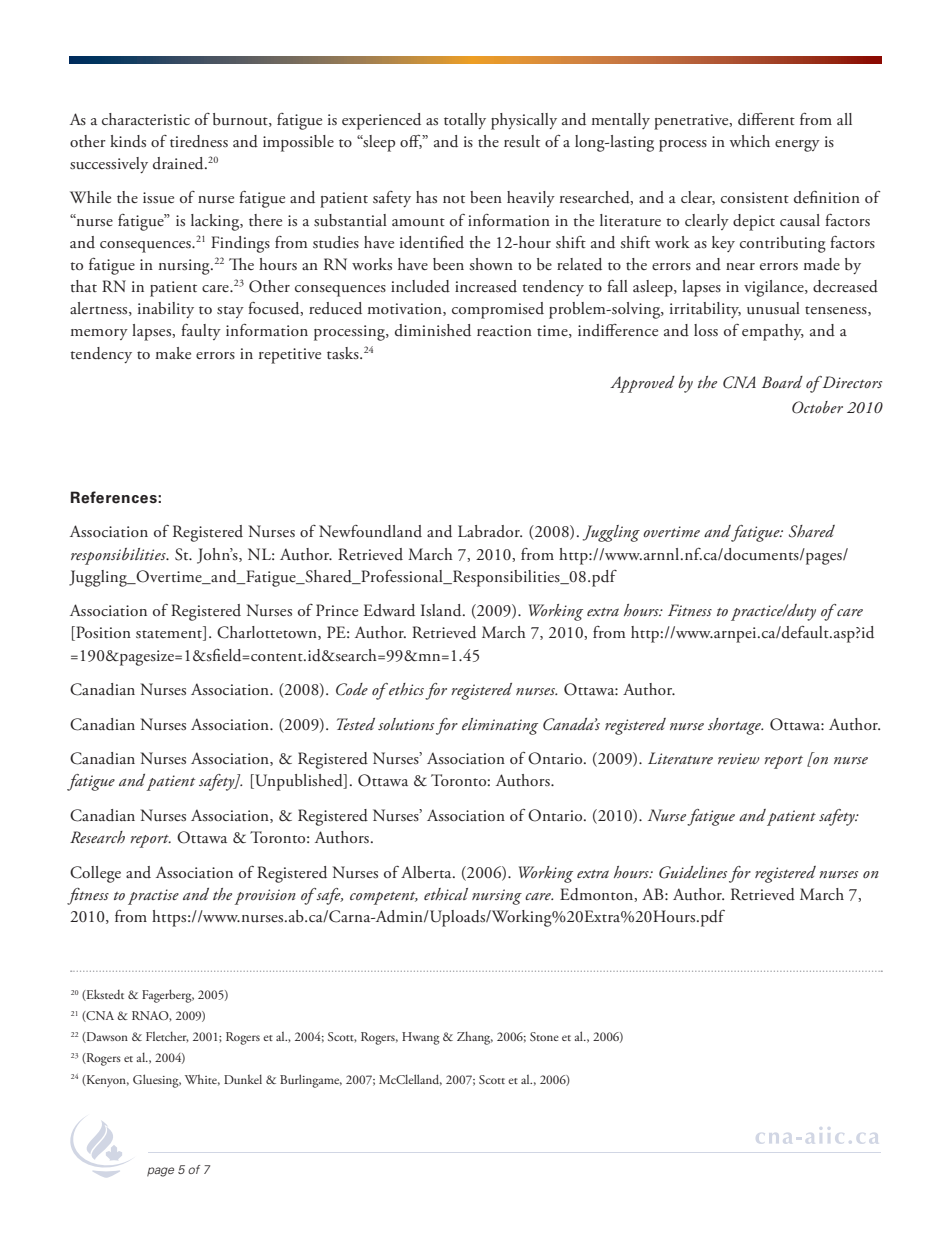 The height and width of the image is (1233, 952). Describe the element at coordinates (427, 872) in the image. I see `Alberta` at that location.
